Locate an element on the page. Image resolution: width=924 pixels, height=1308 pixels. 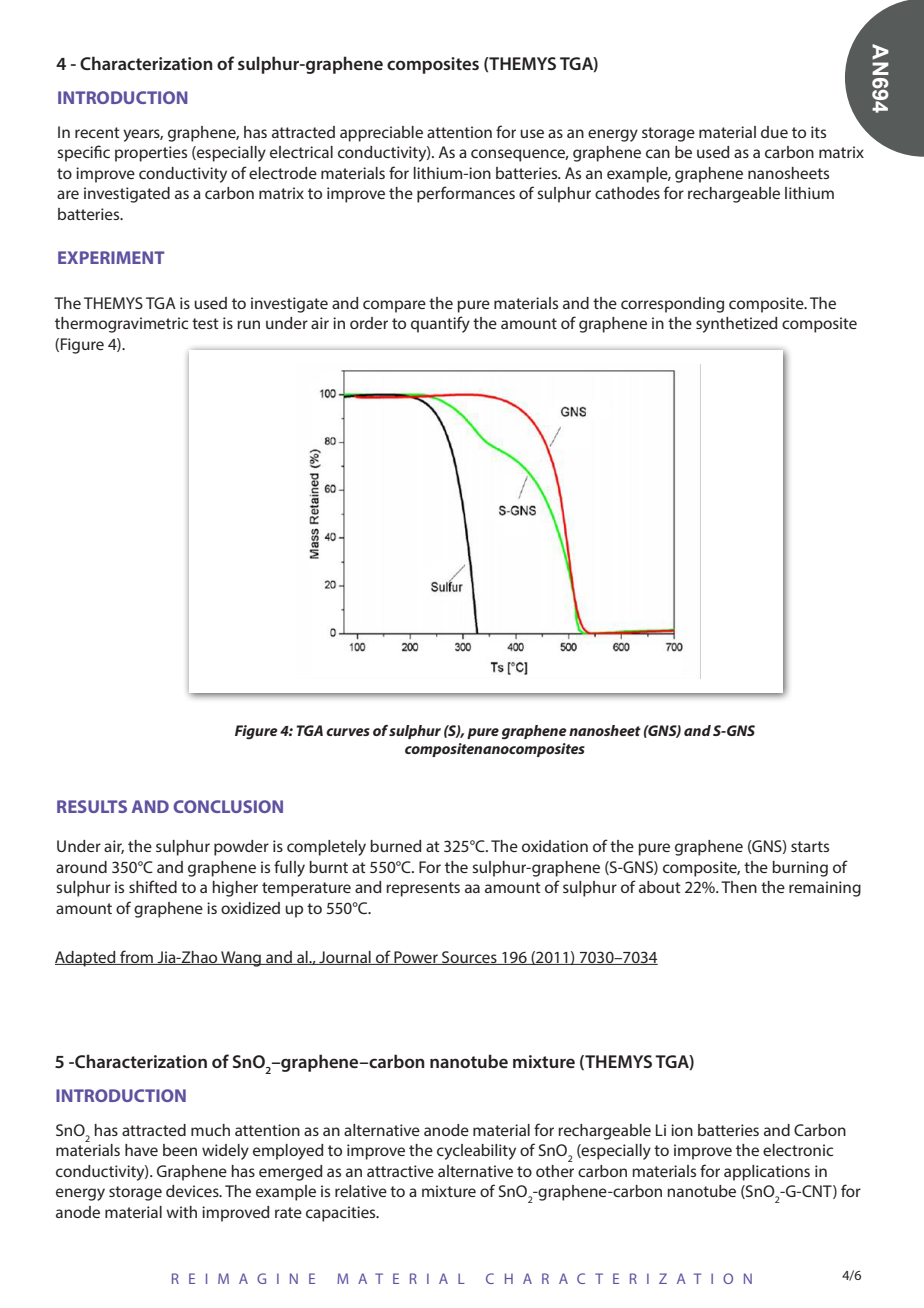
starts is located at coordinates (810, 846).
